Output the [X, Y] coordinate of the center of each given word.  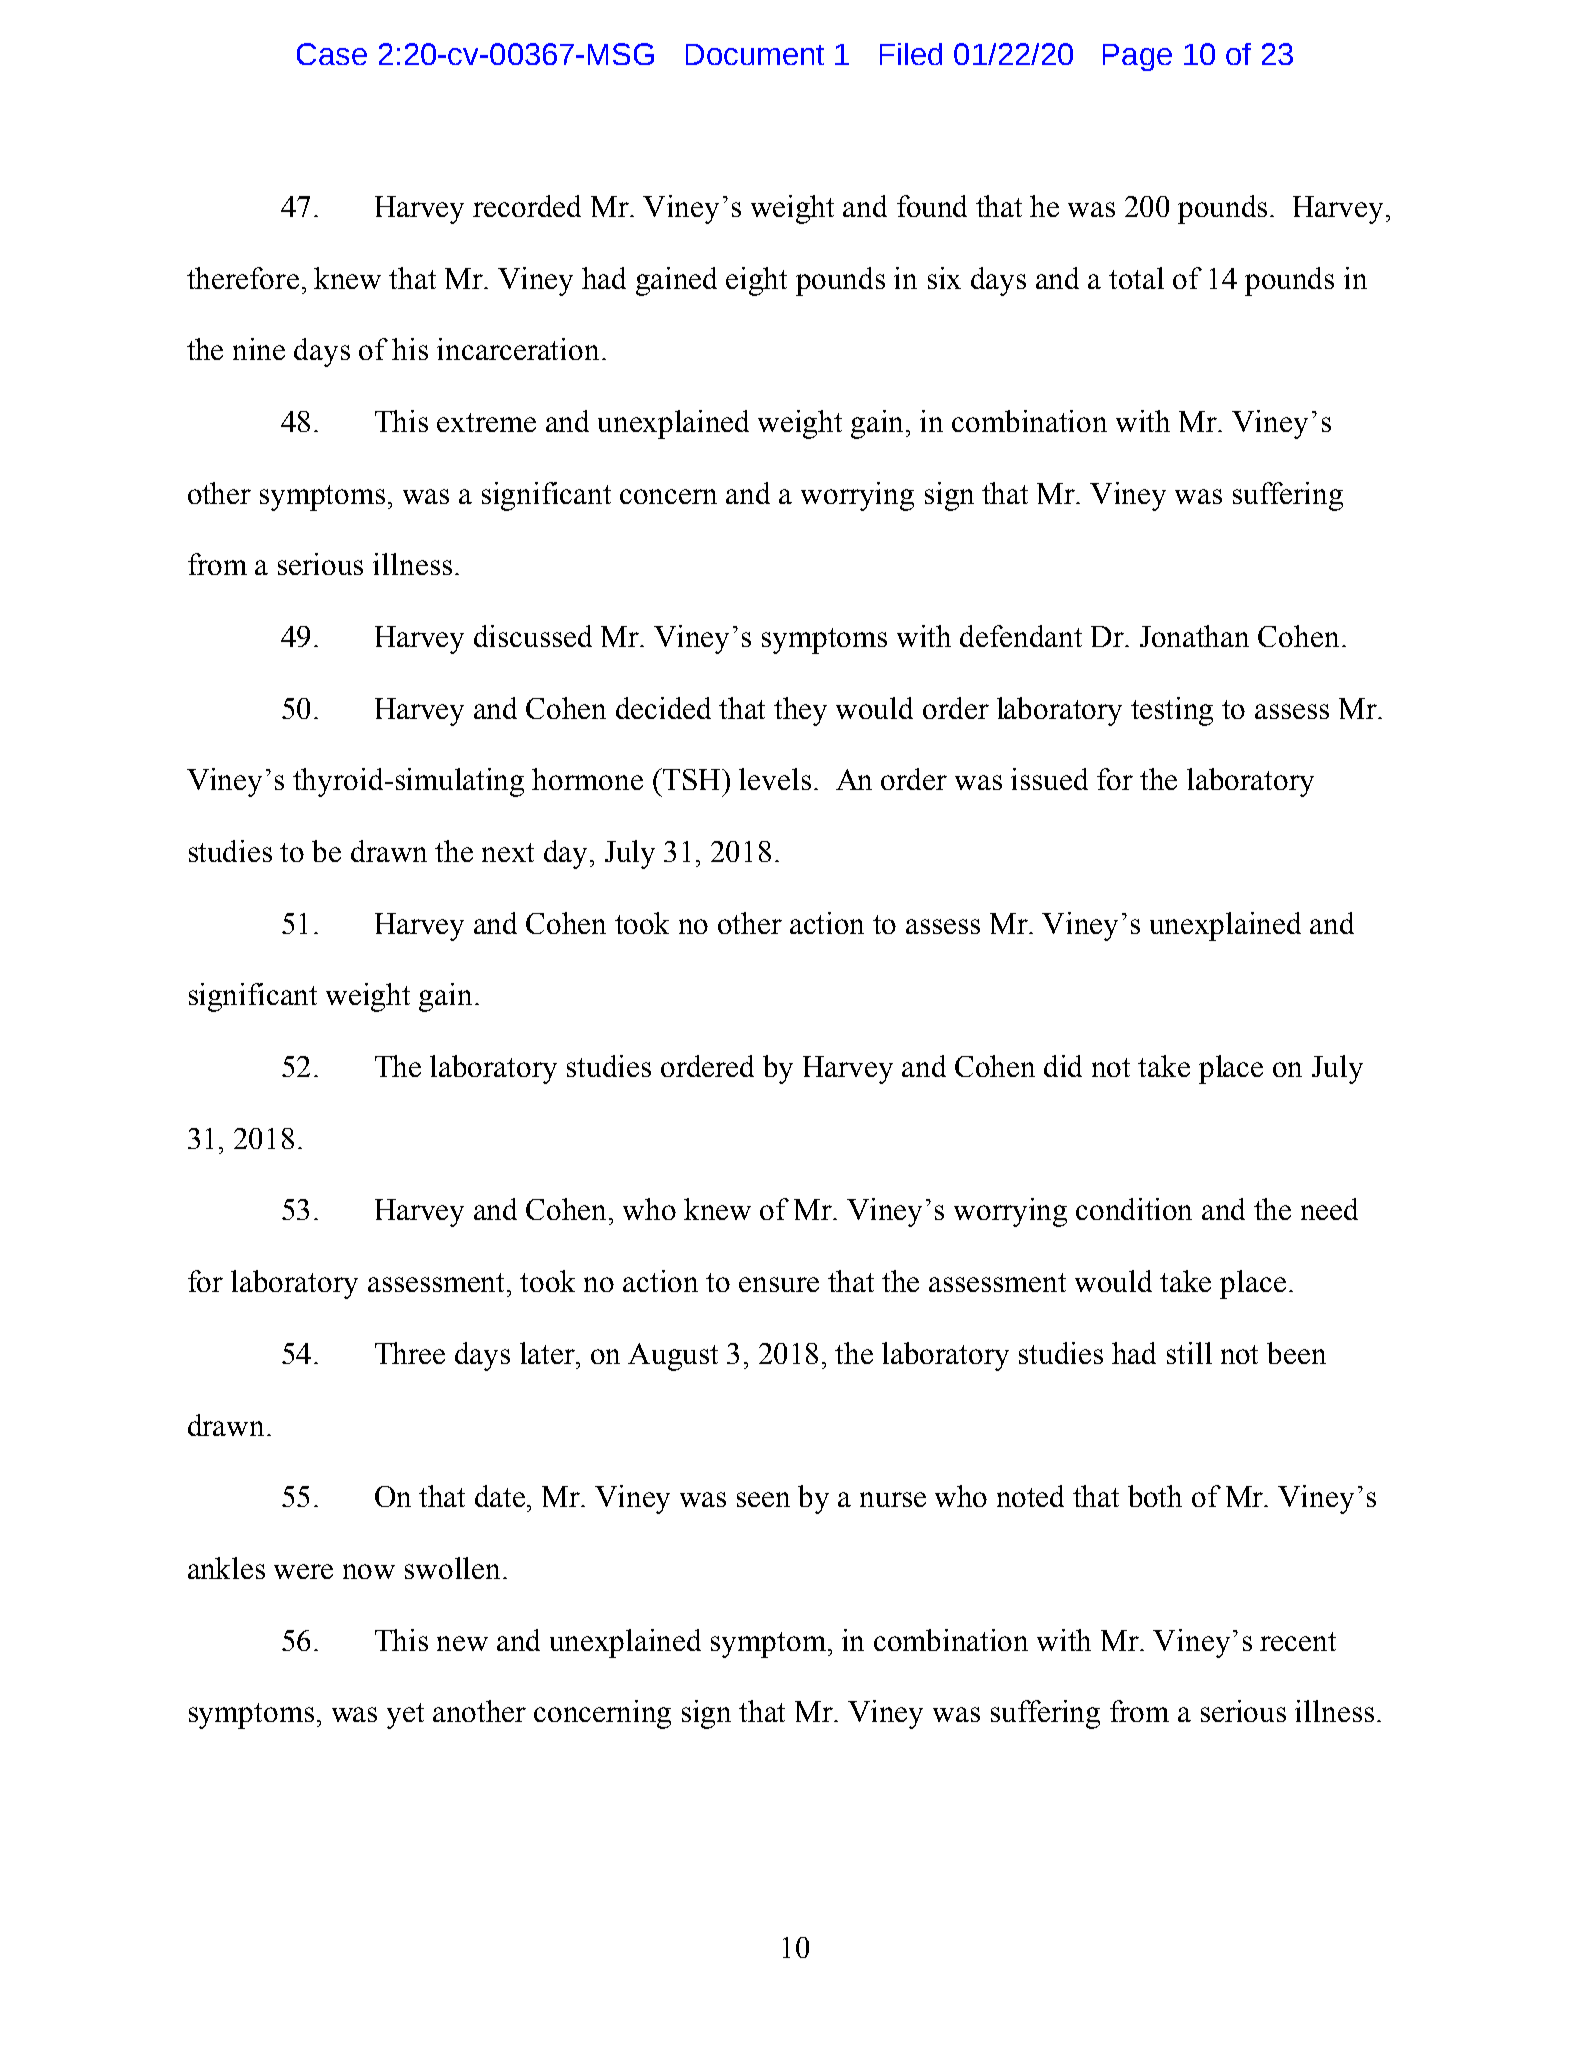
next [508, 852]
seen [763, 1499]
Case [332, 54]
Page [1137, 57]
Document [755, 54]
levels [775, 779]
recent [1298, 1641]
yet [405, 1716]
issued [1049, 779]
